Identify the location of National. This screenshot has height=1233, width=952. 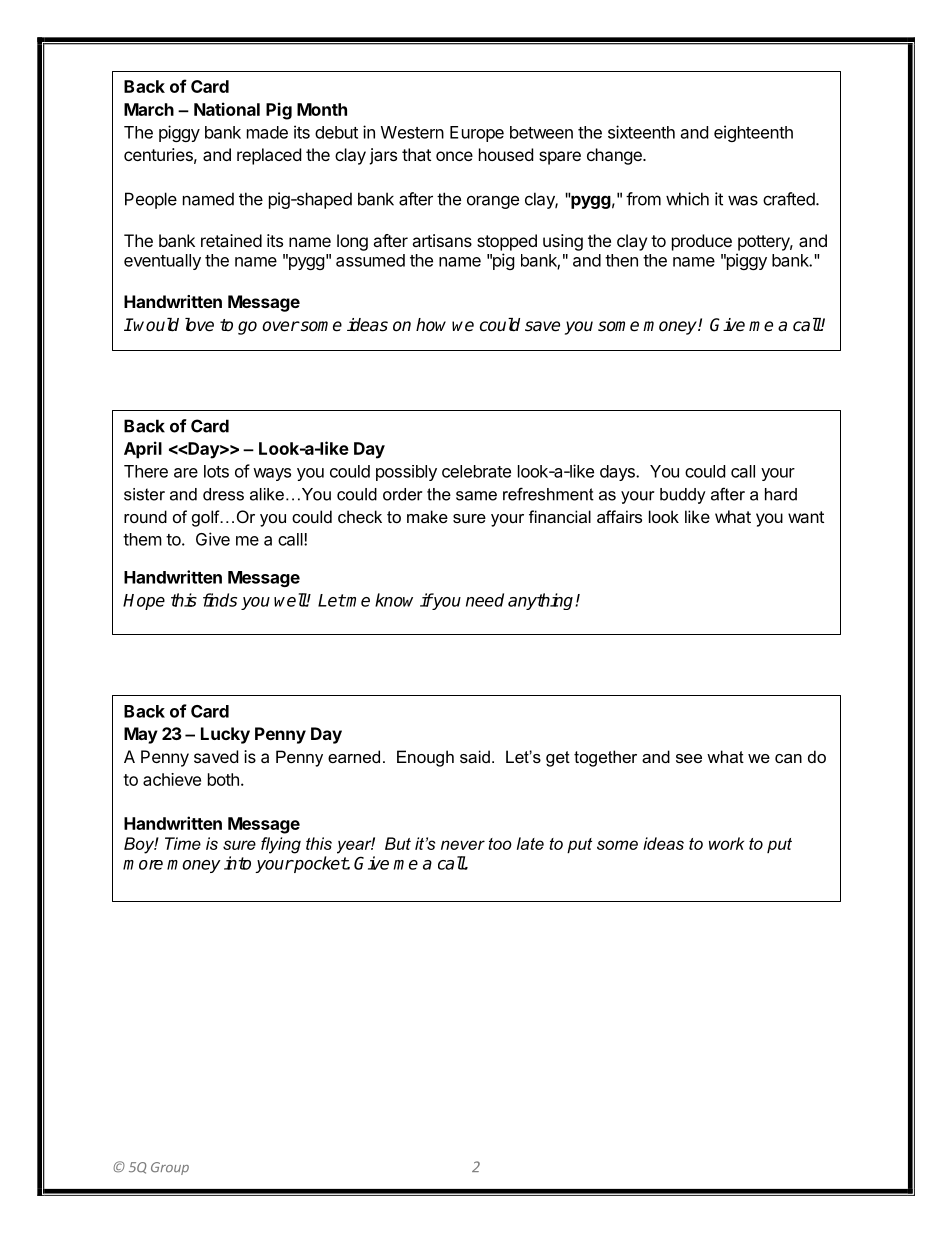
(227, 109).
